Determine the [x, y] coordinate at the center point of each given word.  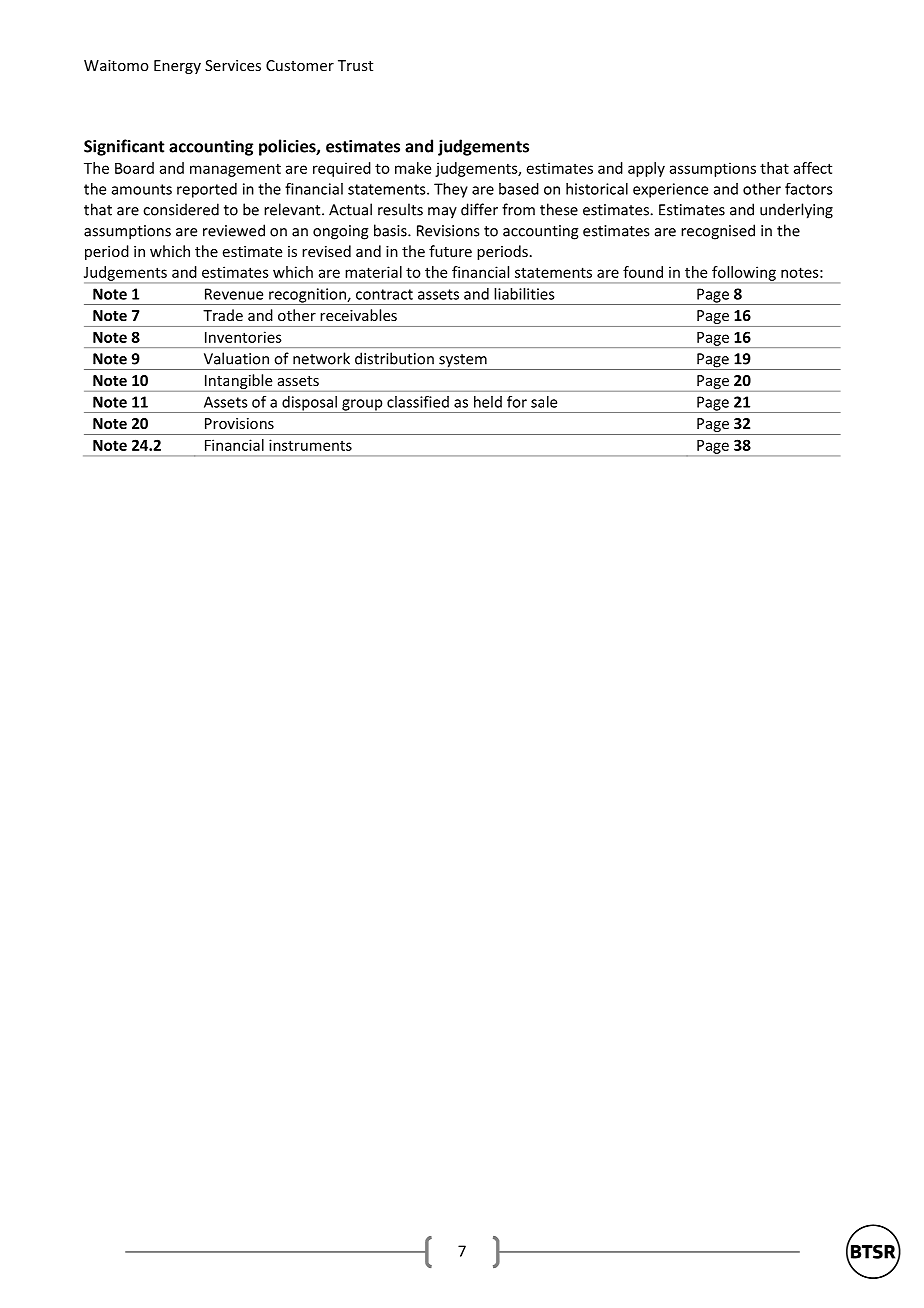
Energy [177, 67]
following [744, 274]
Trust [355, 65]
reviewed [234, 230]
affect [813, 168]
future [450, 251]
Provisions [239, 423]
